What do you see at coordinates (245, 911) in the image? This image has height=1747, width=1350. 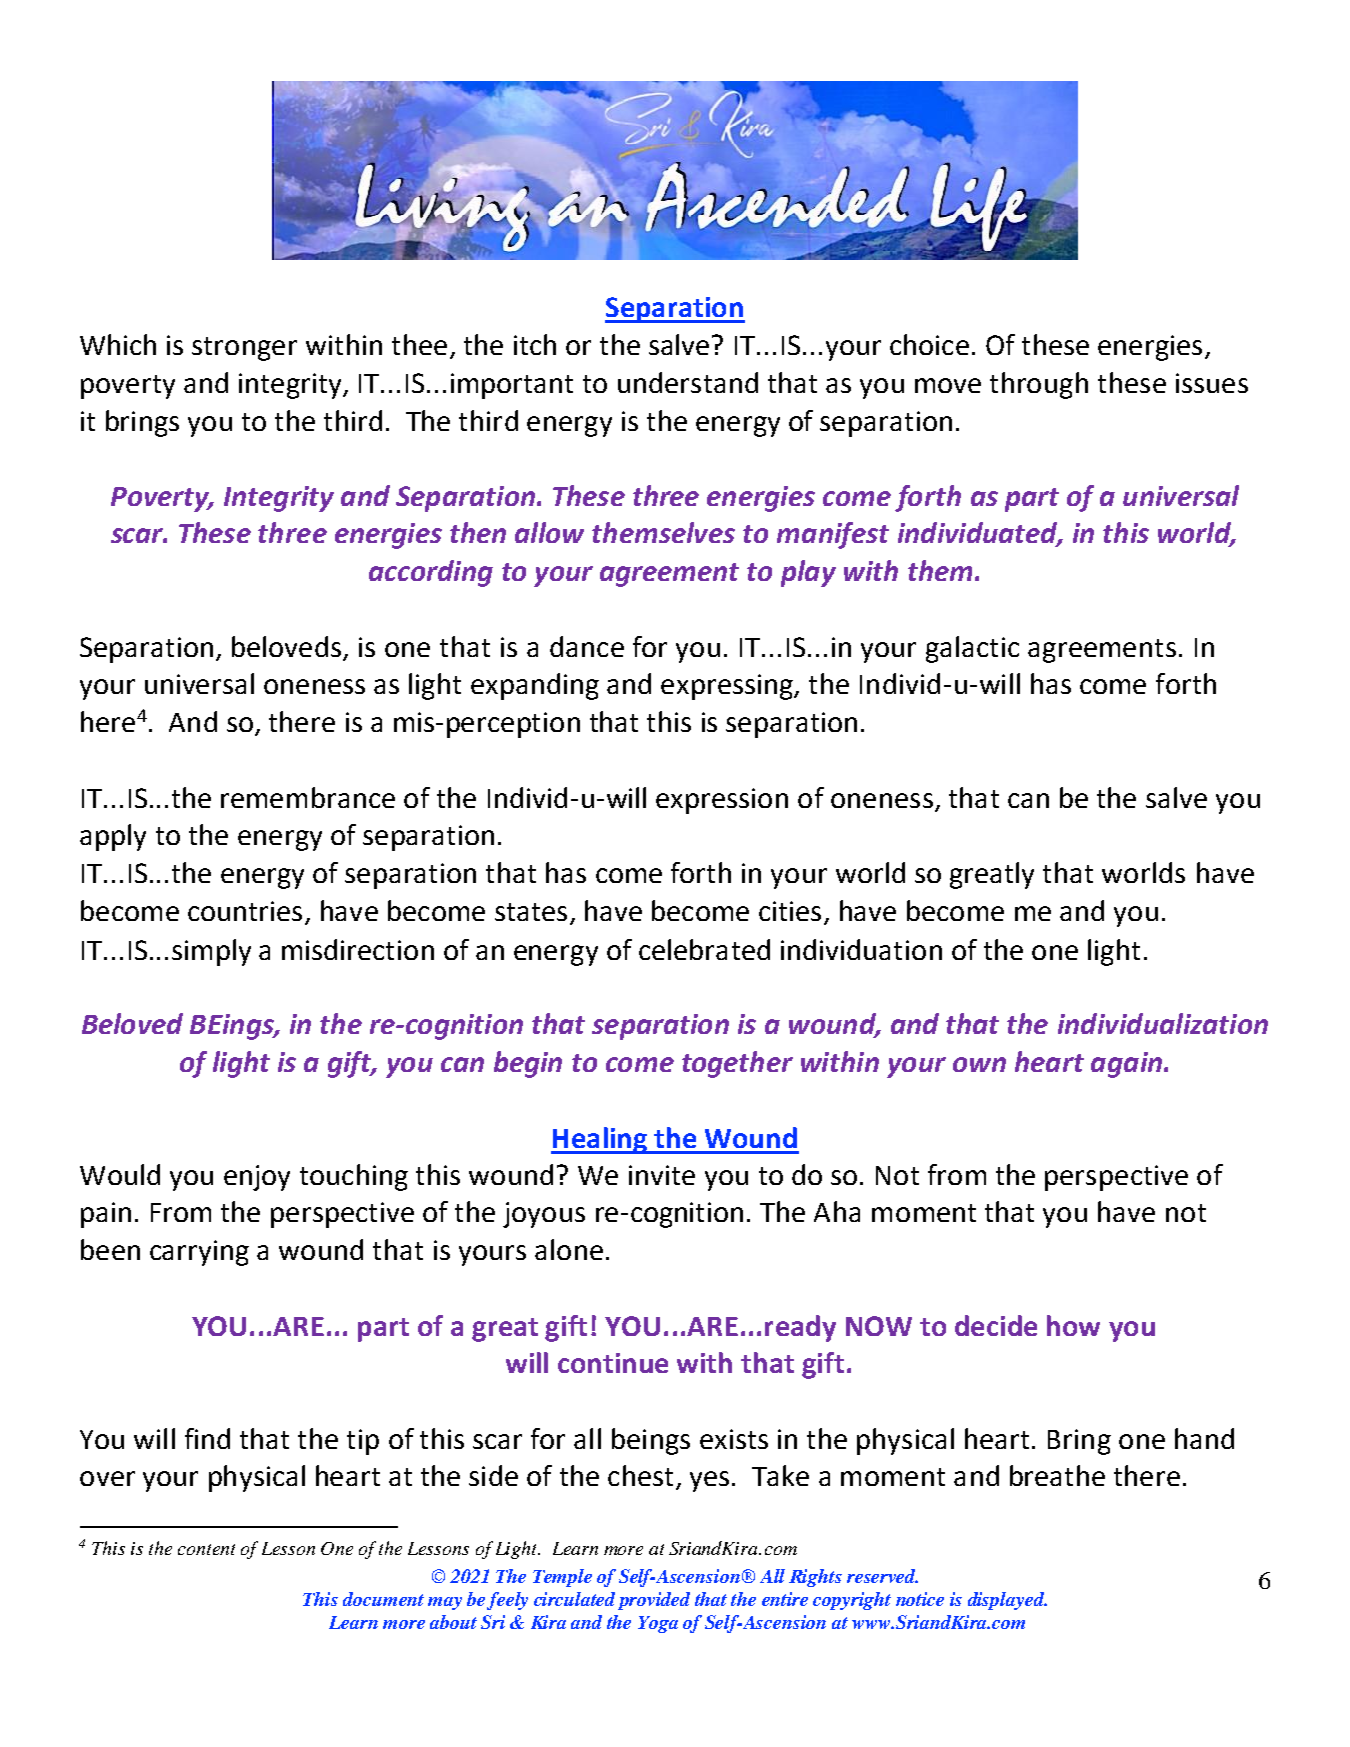 I see `countries` at bounding box center [245, 911].
